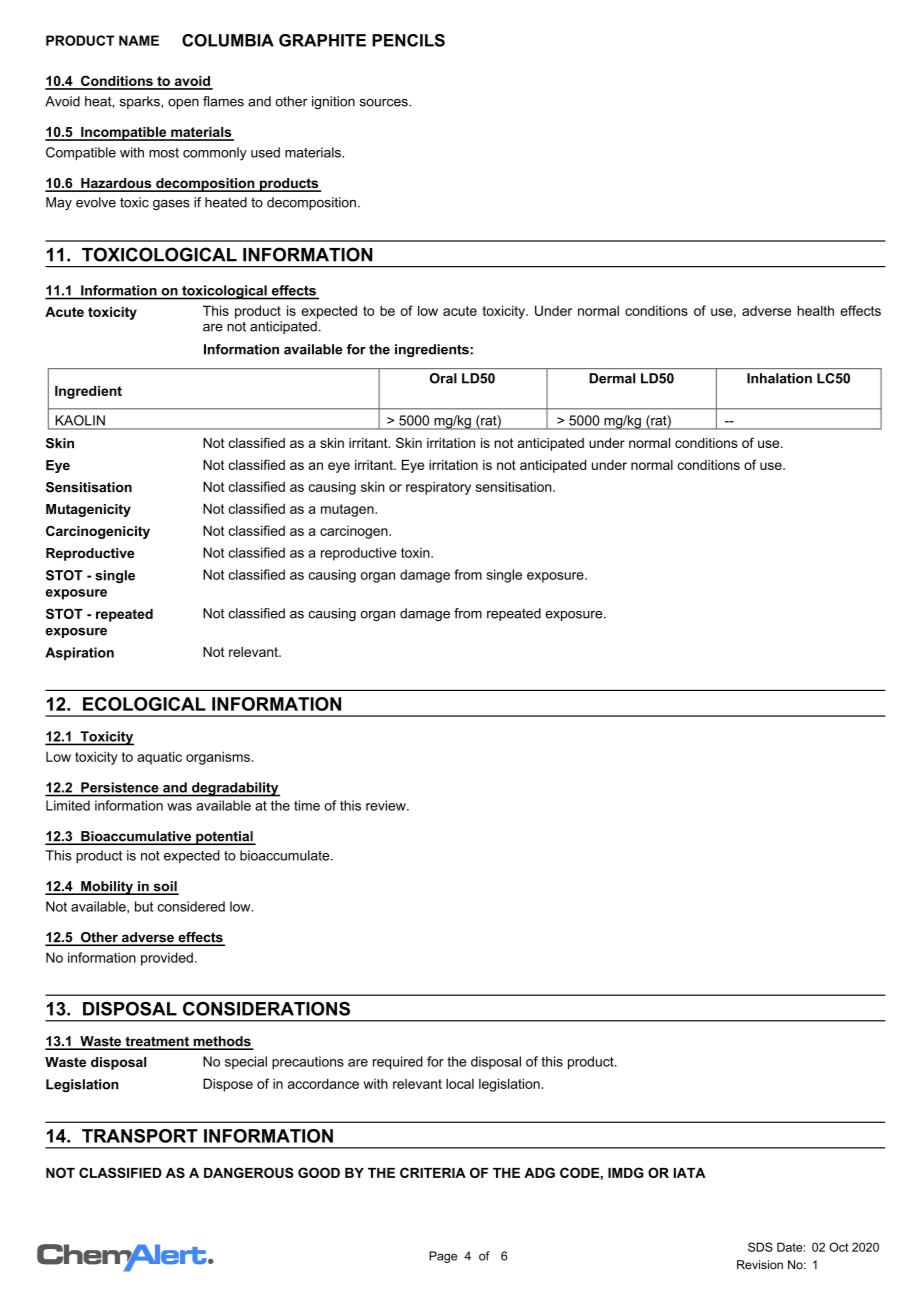 The width and height of the image is (924, 1308). I want to click on PENCILS, so click(408, 40).
